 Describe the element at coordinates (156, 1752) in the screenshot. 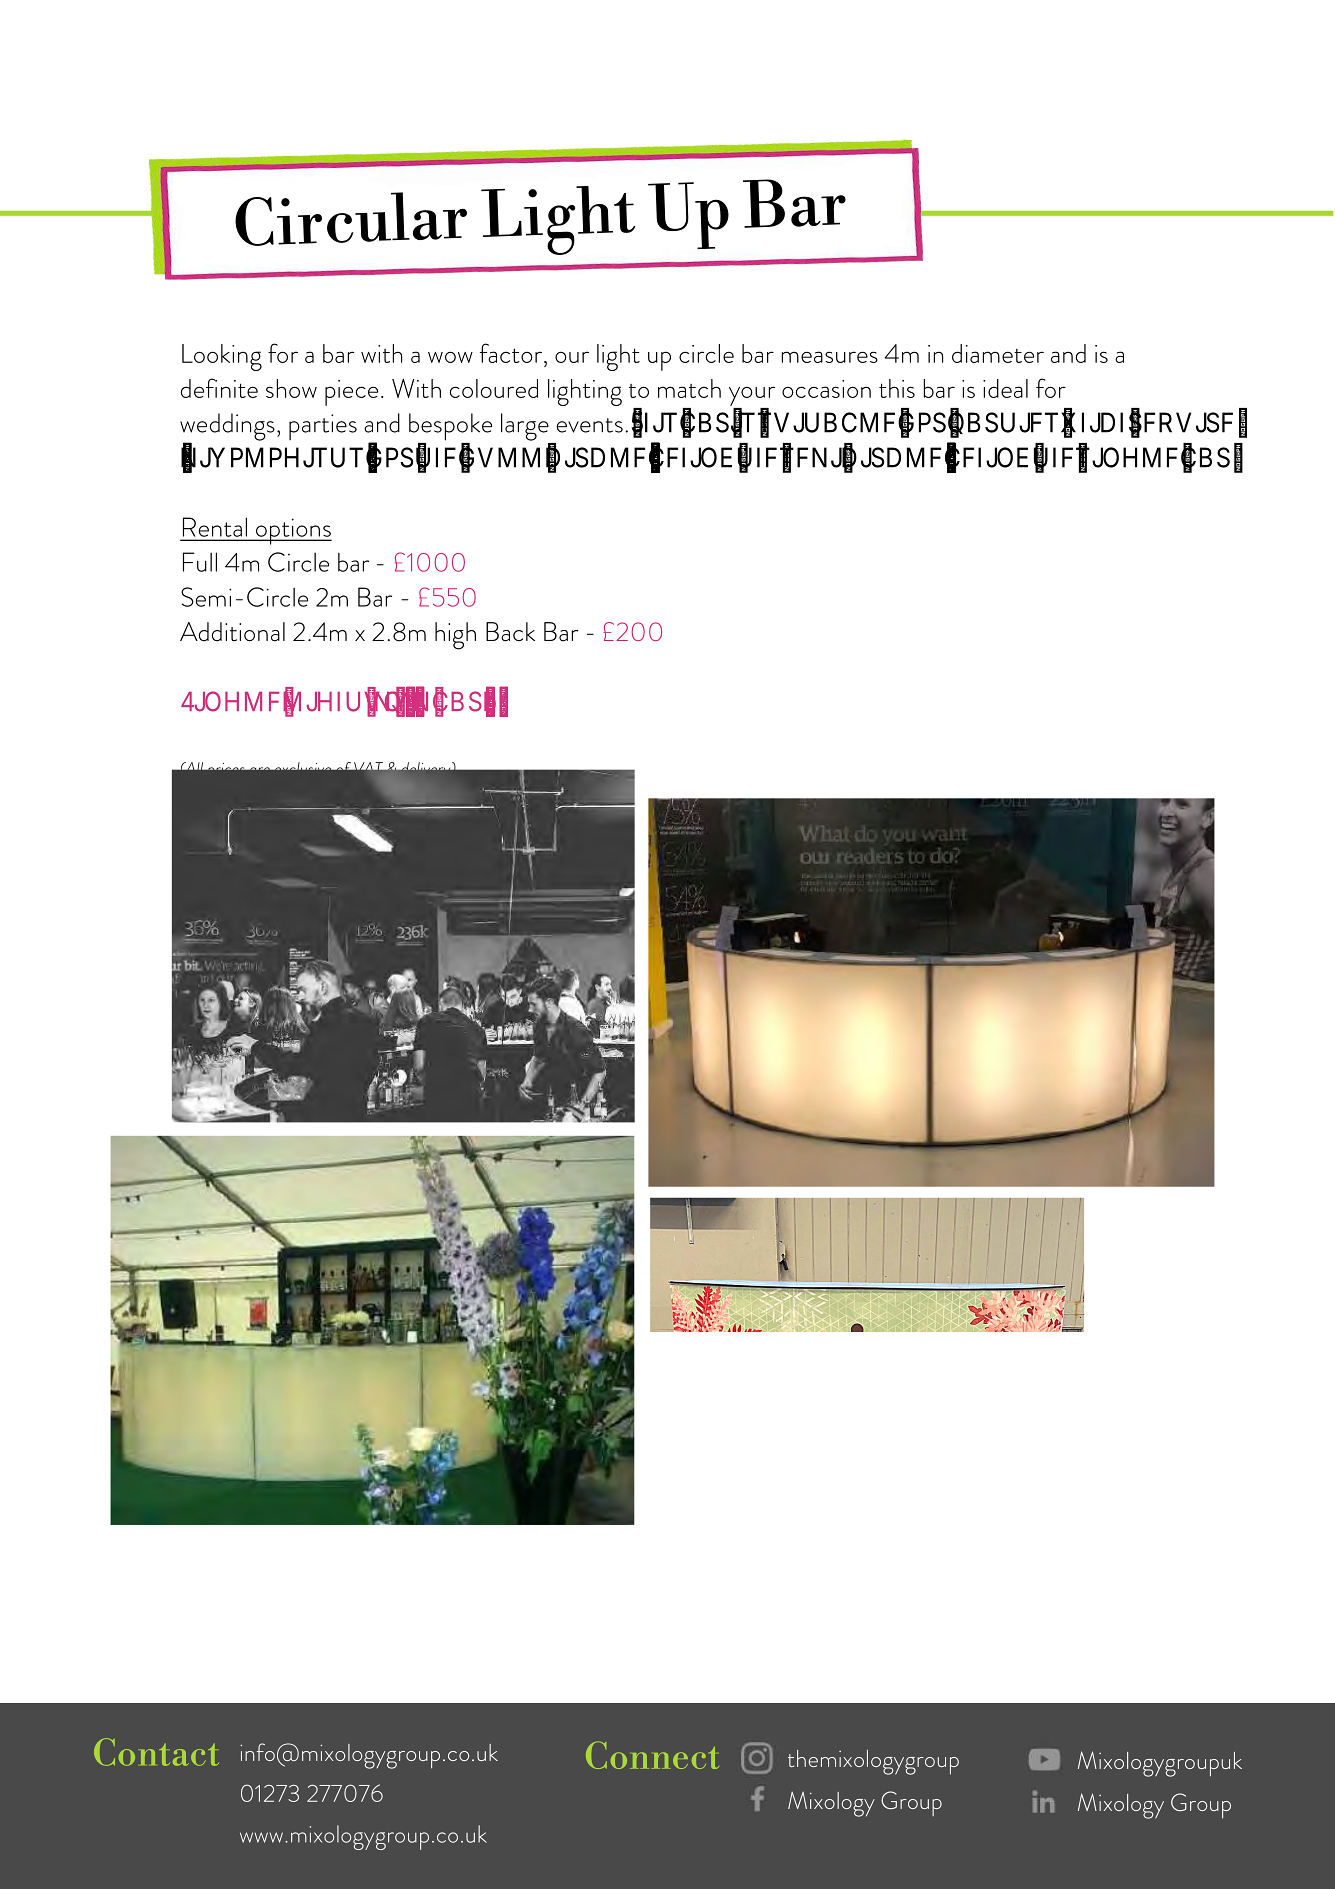

I see `Contact` at that location.
